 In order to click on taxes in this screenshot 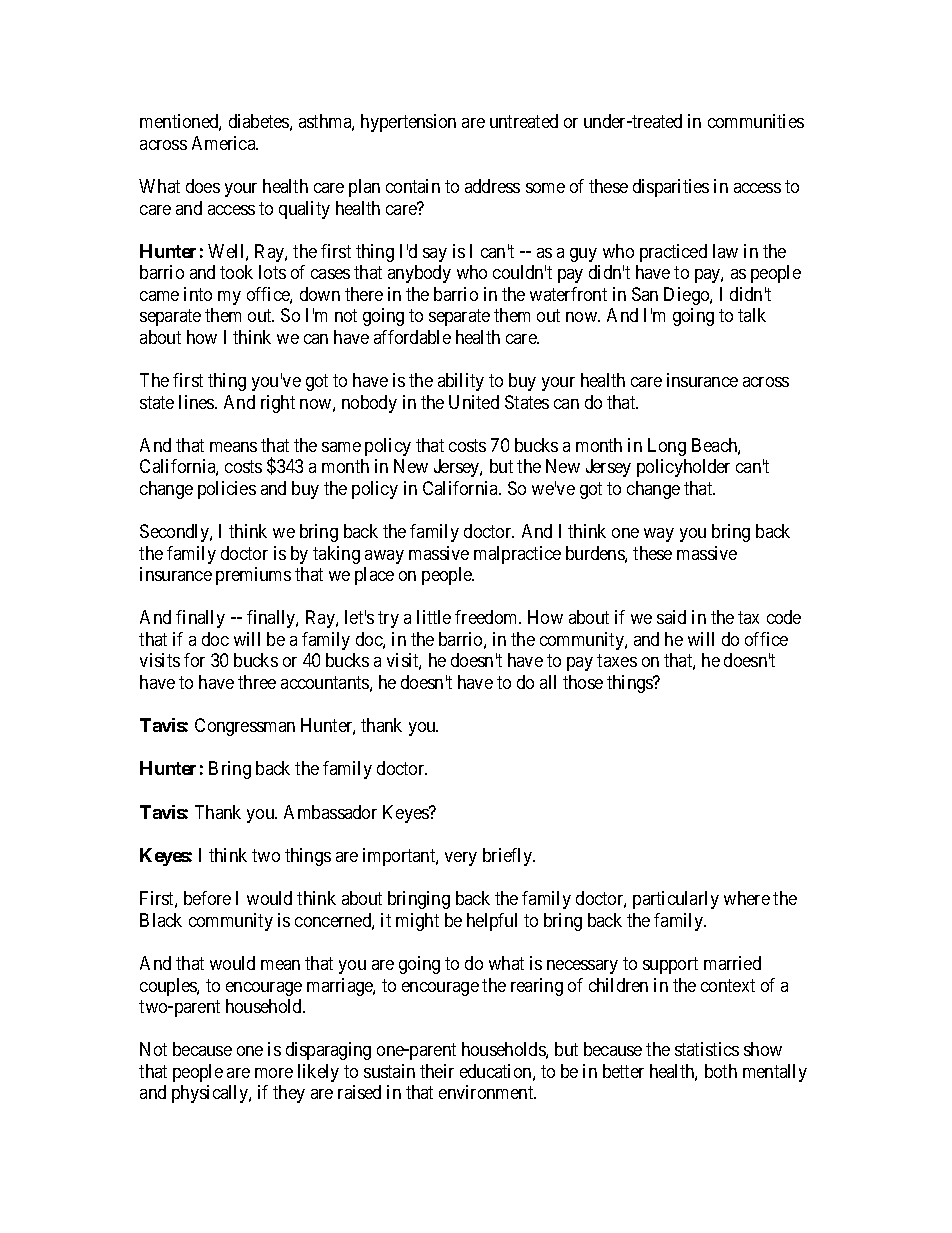, I will do `click(617, 661)`.
